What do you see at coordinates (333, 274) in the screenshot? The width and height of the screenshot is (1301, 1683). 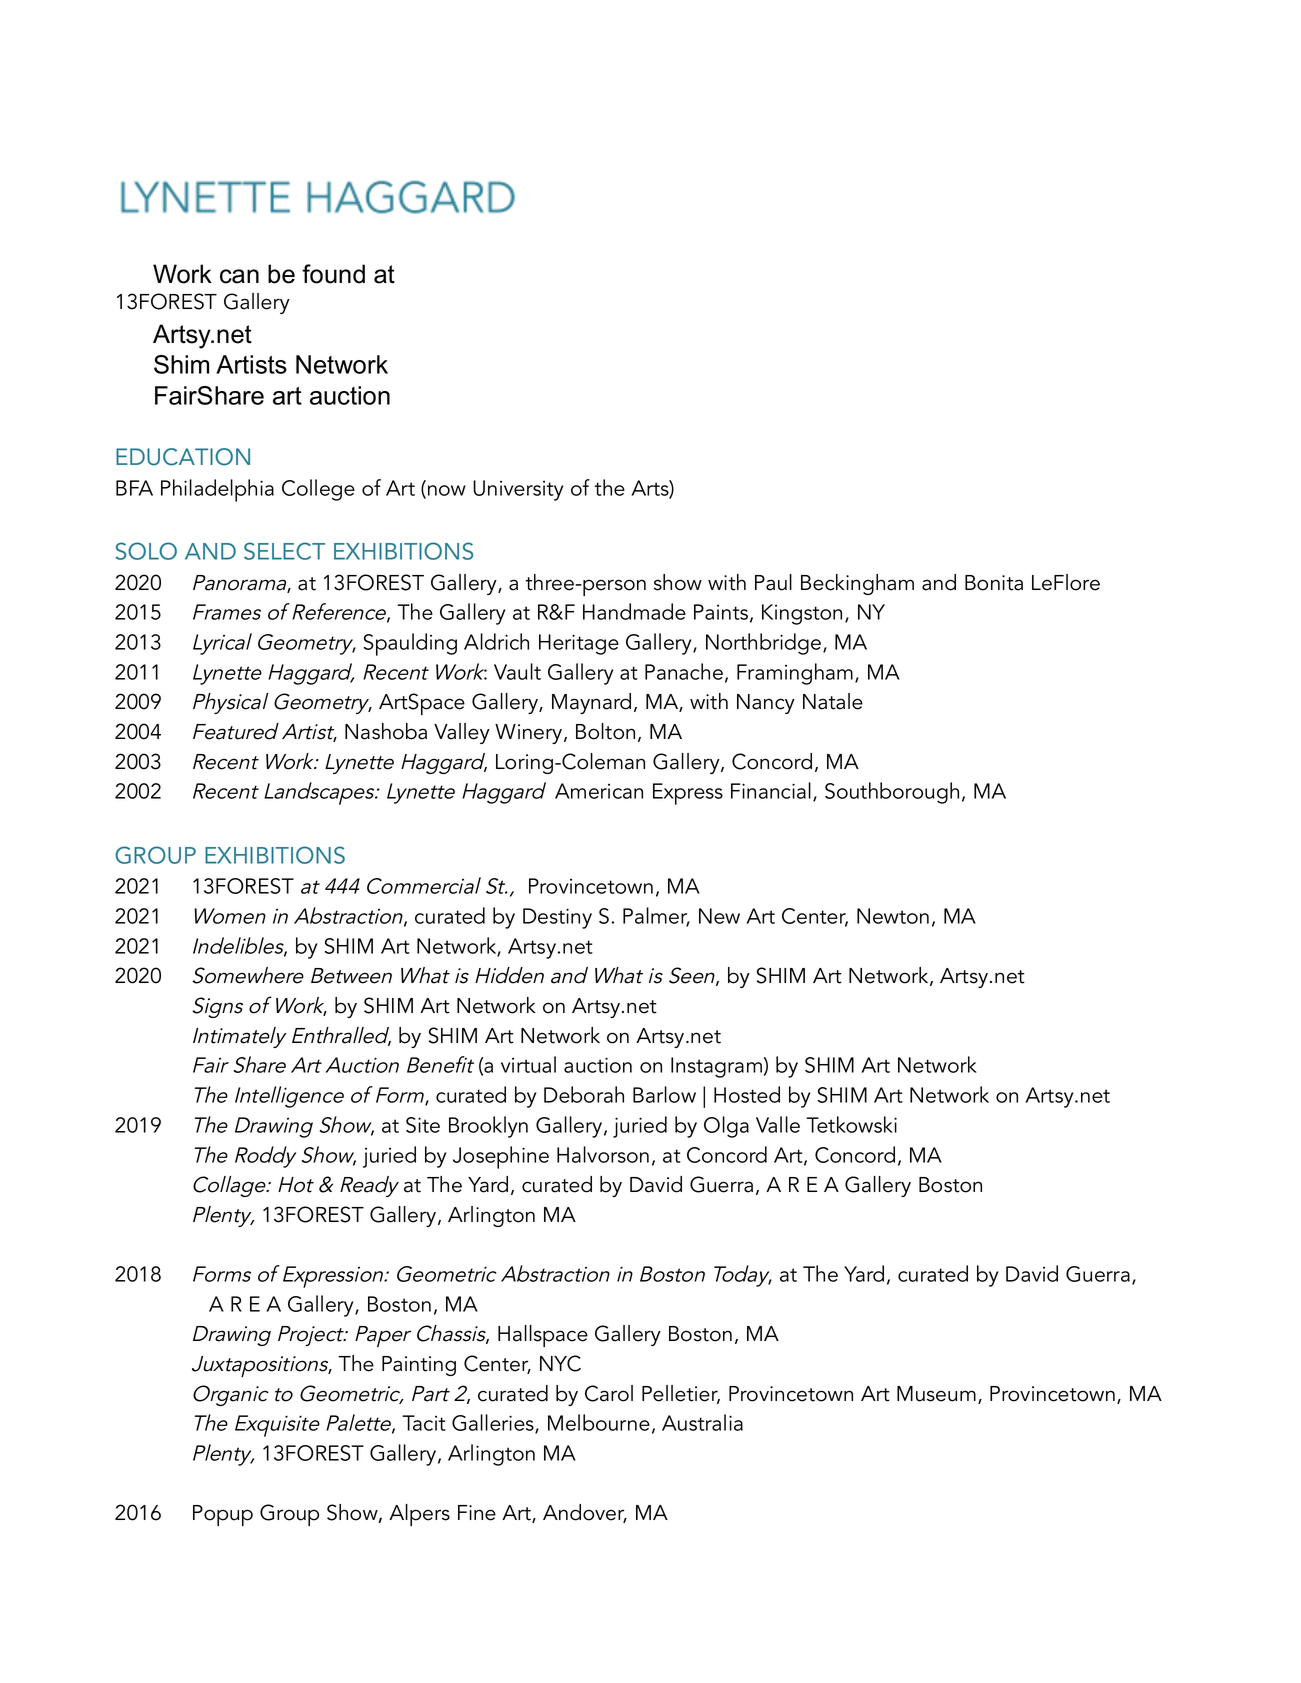 I see `found` at bounding box center [333, 274].
